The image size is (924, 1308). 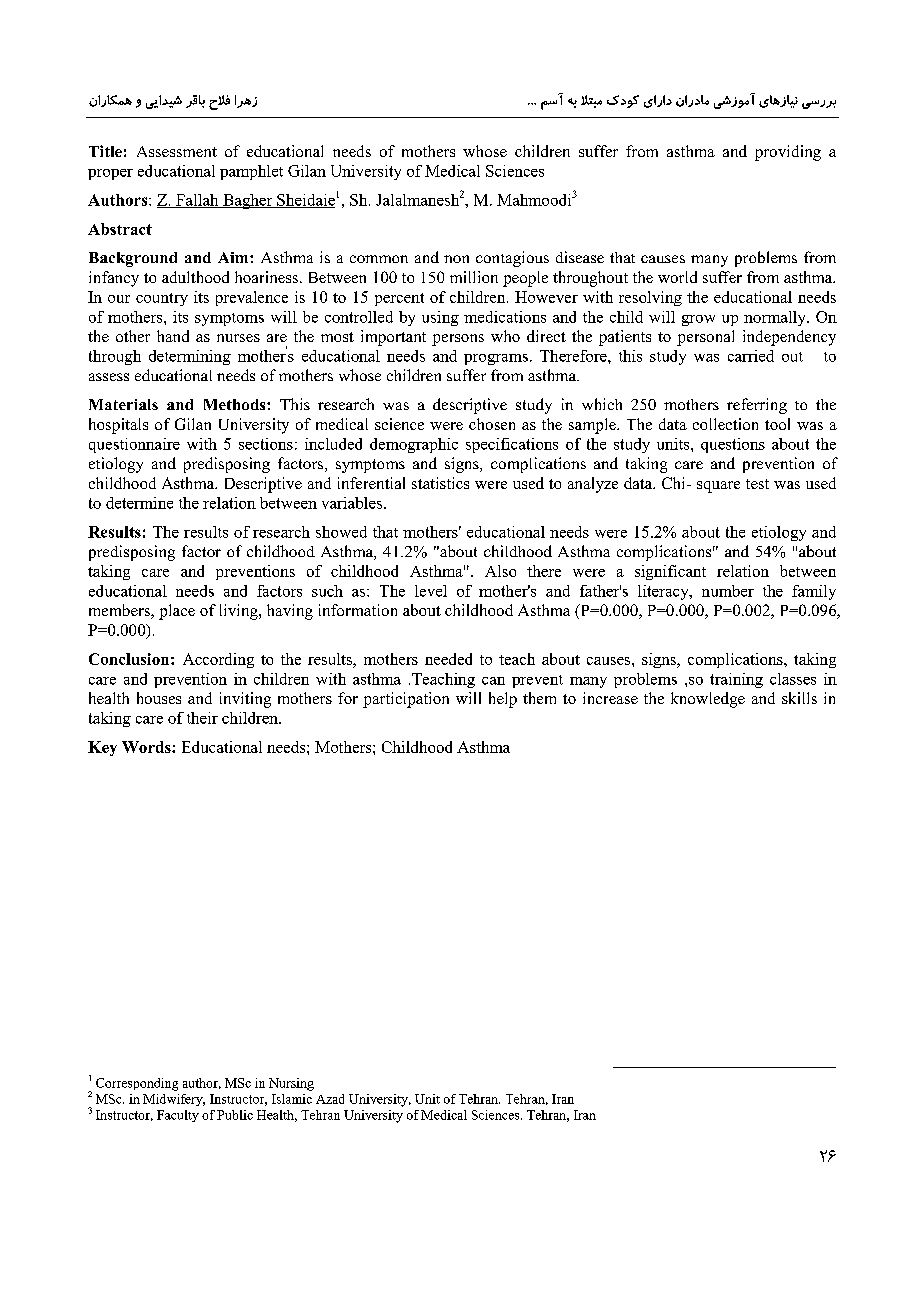 What do you see at coordinates (330, 1099) in the screenshot?
I see `Azad` at bounding box center [330, 1099].
